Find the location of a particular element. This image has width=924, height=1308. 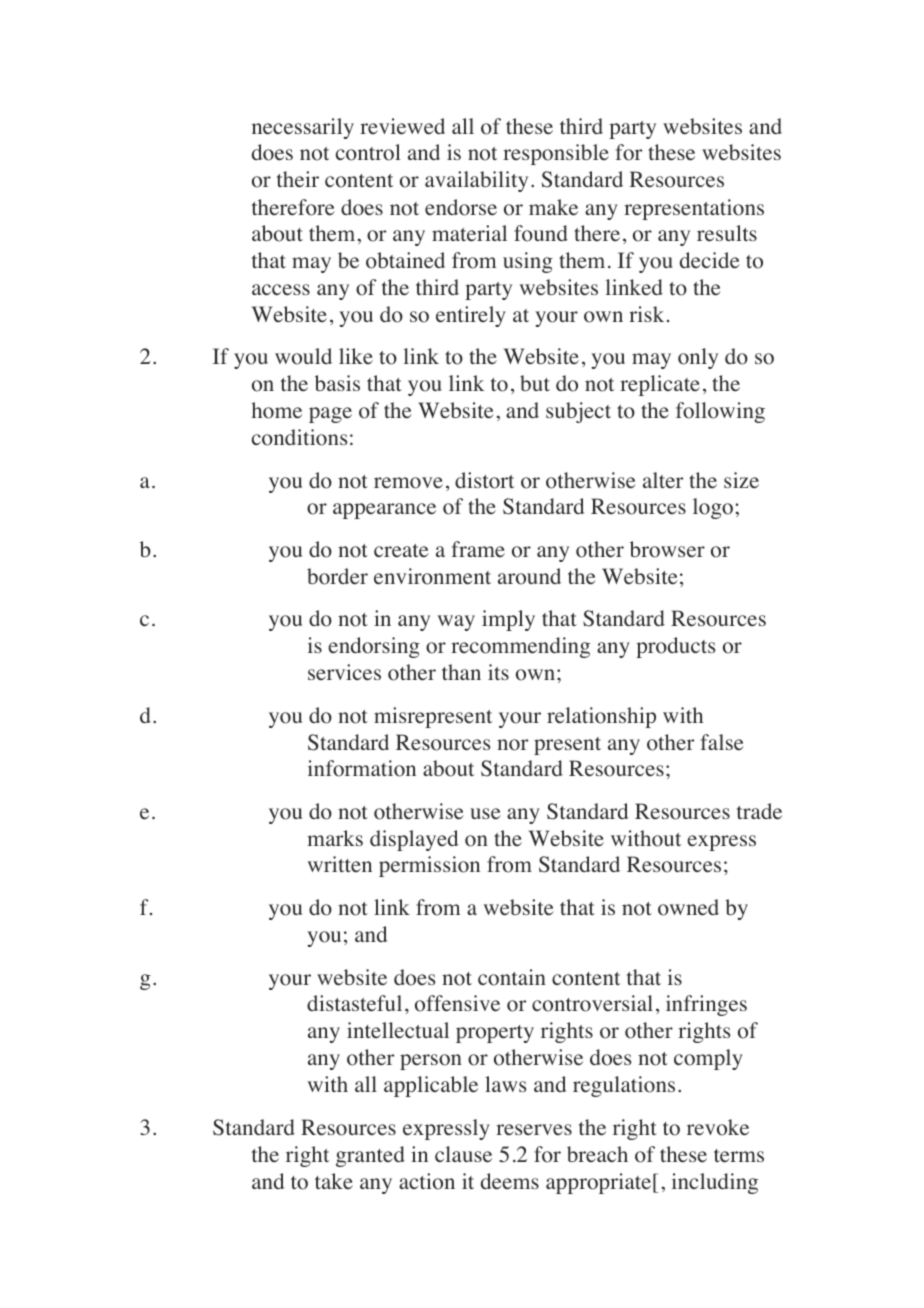

responsible is located at coordinates (556, 154).
